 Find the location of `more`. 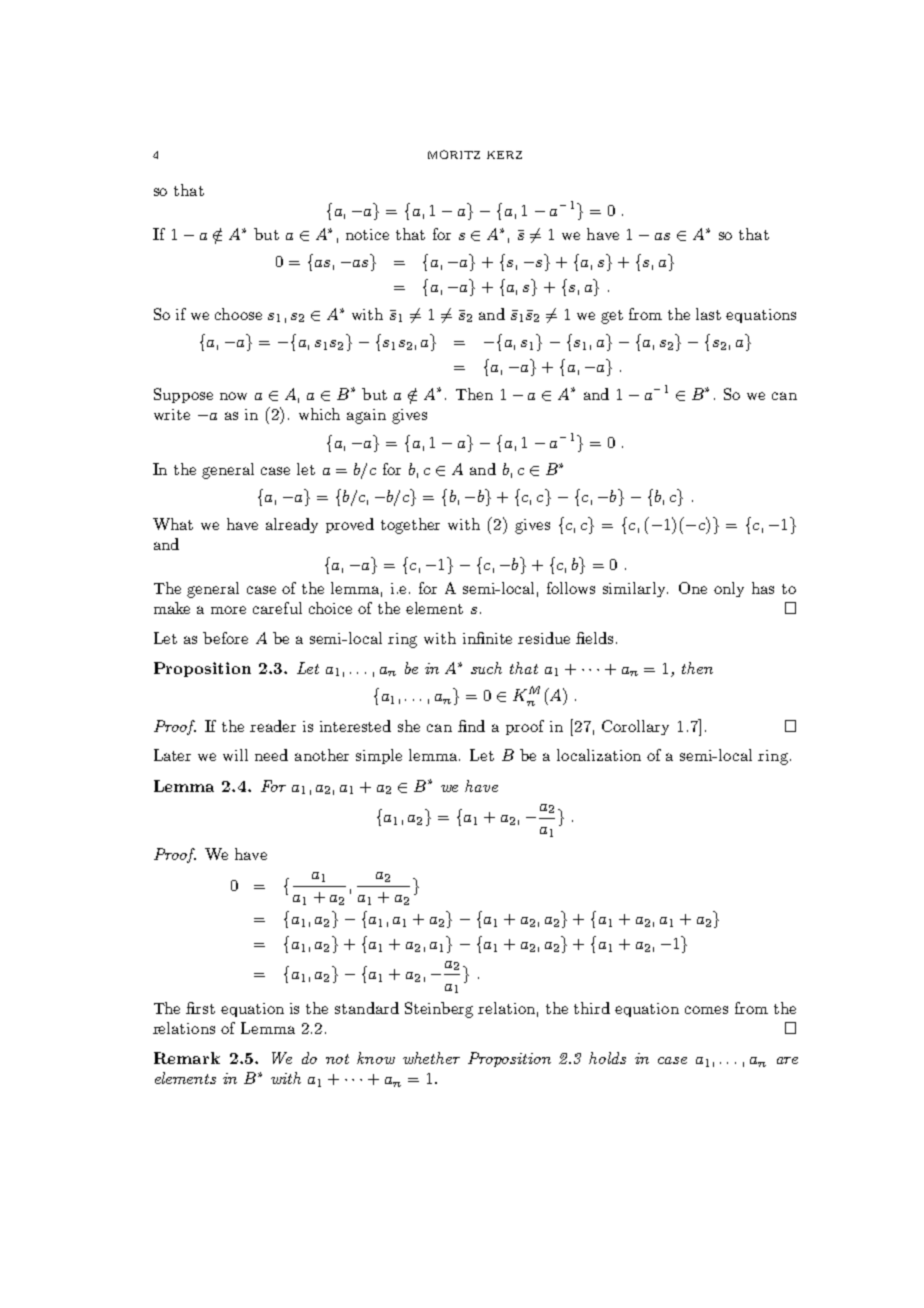

more is located at coordinates (228, 610).
